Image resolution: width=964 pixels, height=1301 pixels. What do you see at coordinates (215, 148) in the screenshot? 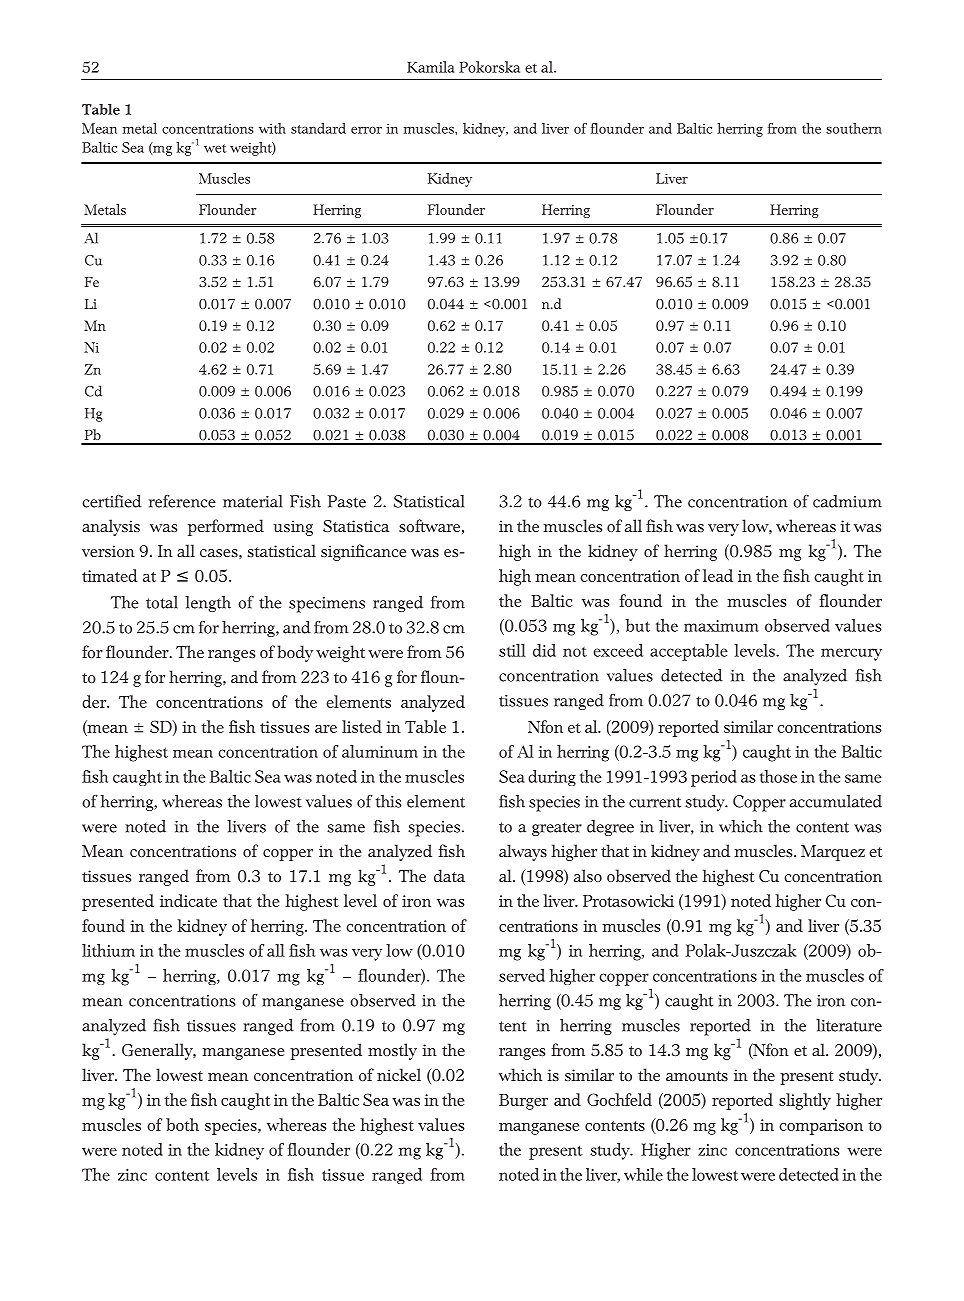
I see `wet` at bounding box center [215, 148].
